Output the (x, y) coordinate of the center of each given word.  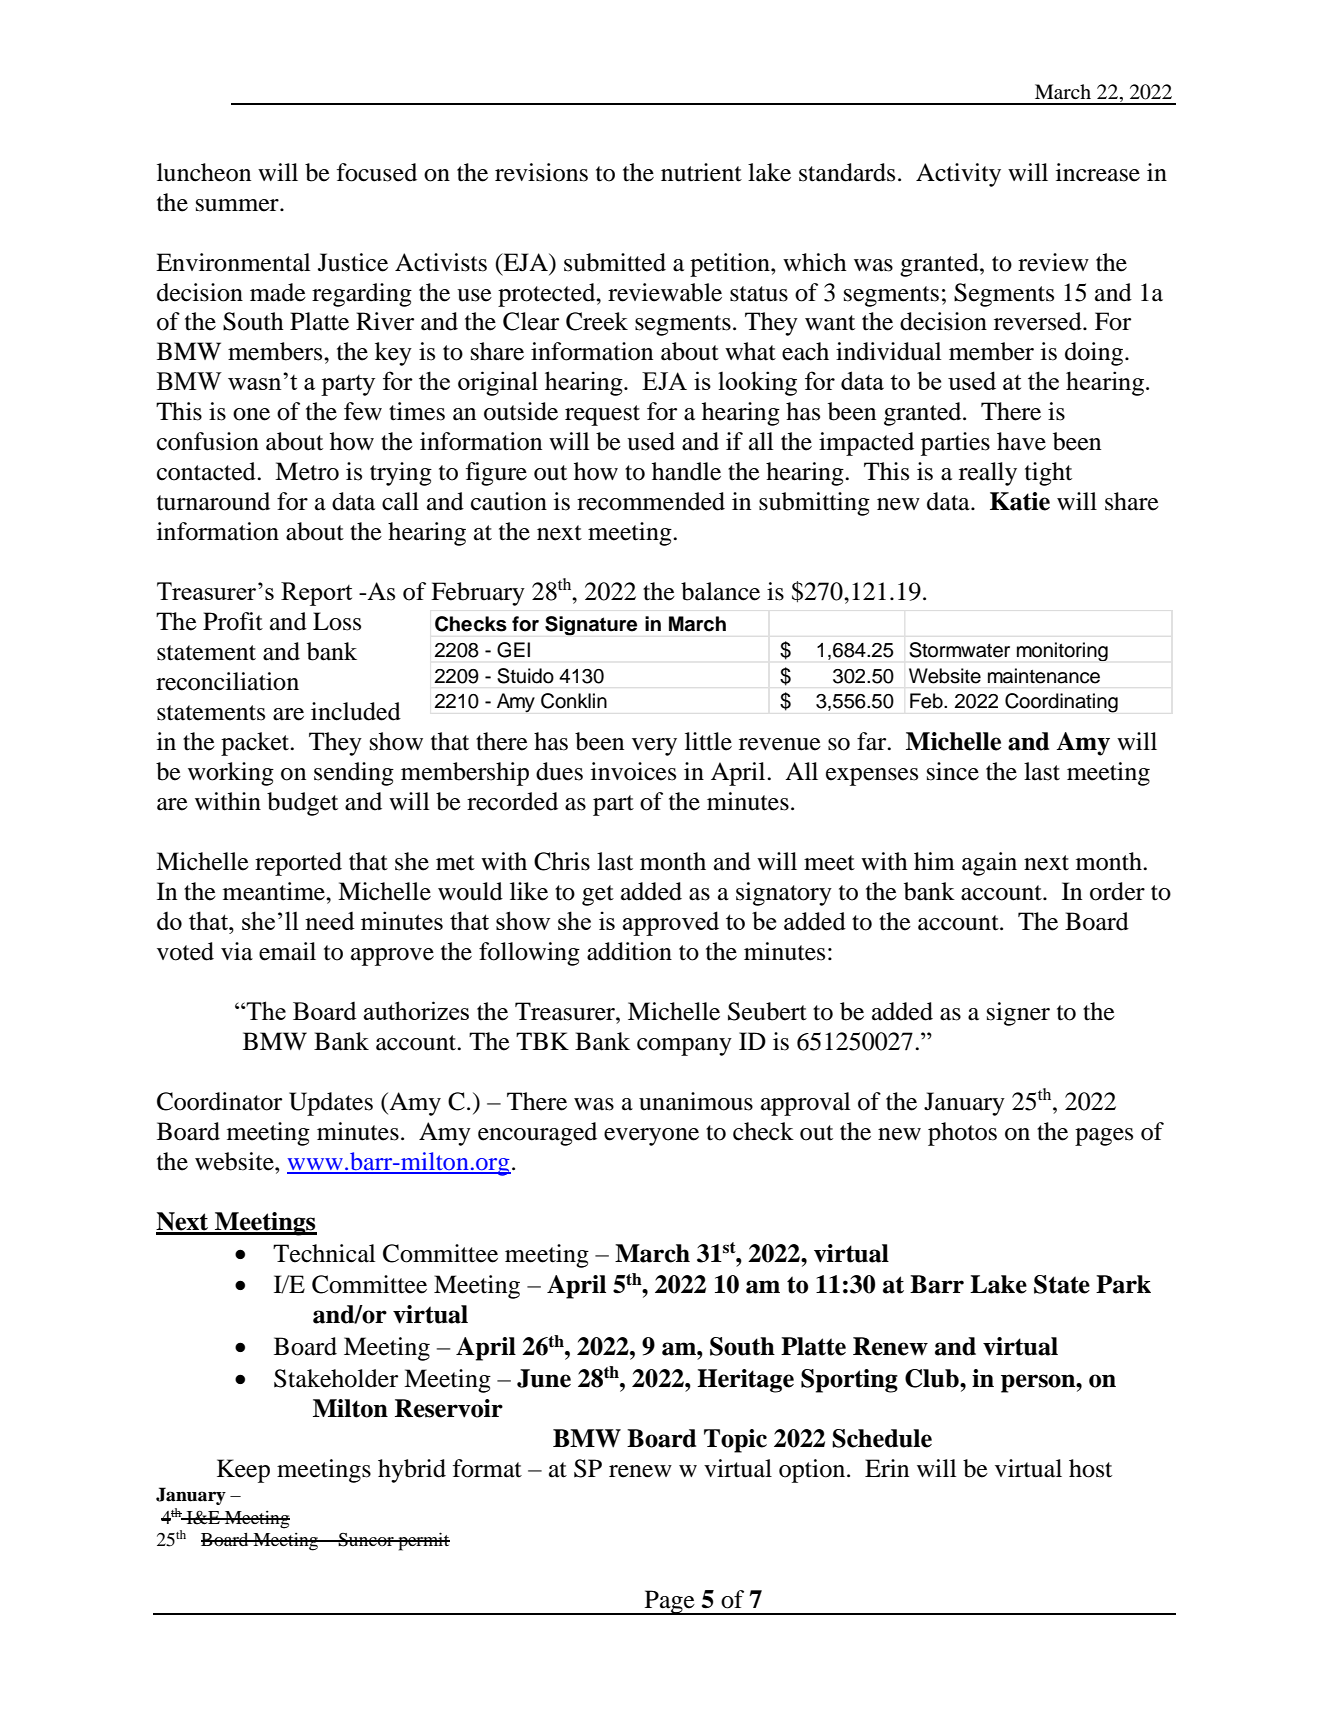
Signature (591, 626)
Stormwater (959, 650)
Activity (958, 175)
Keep (243, 1471)
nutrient (701, 172)
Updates (331, 1104)
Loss (337, 621)
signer (1018, 1014)
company (684, 1047)
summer (238, 205)
